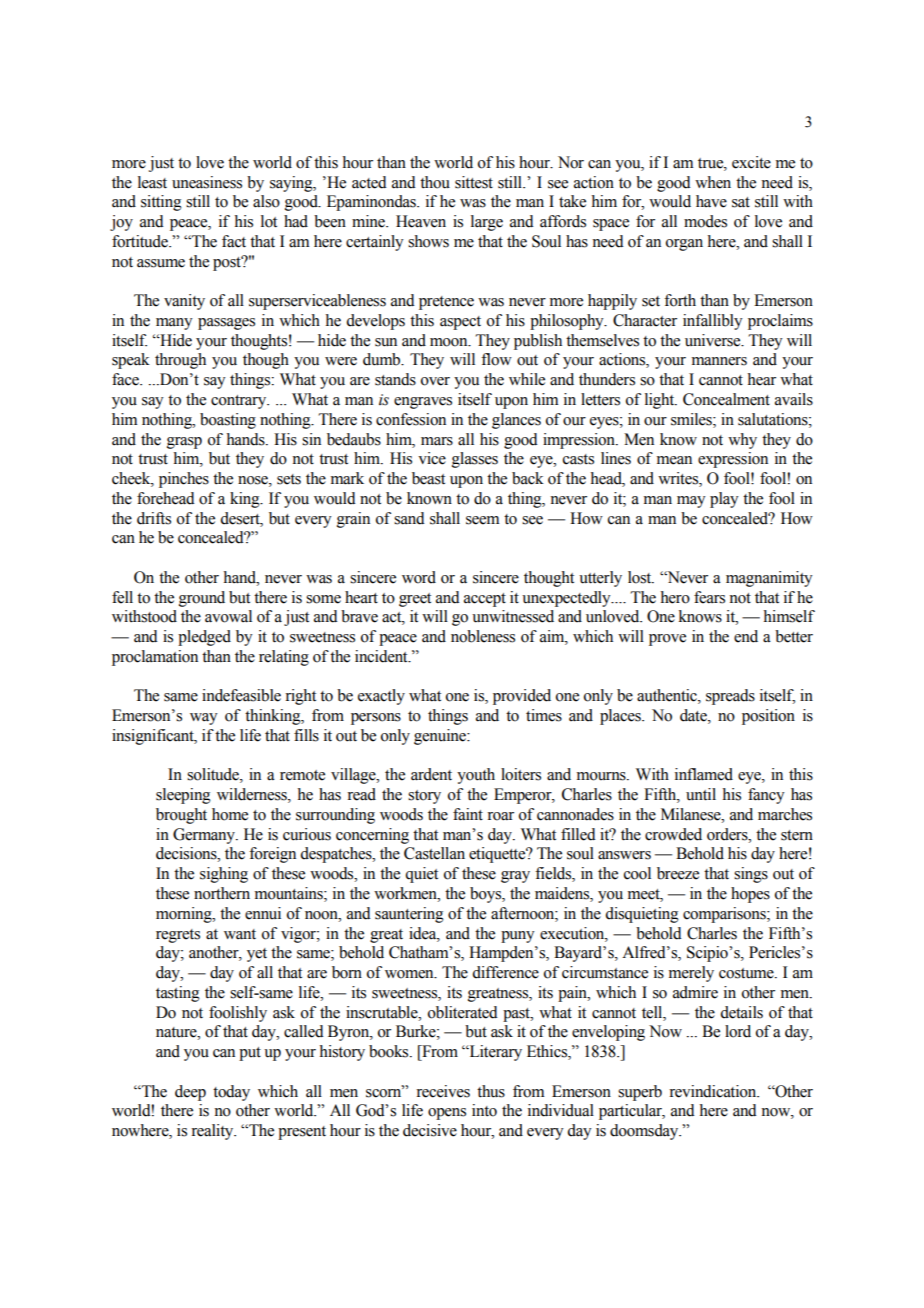 This screenshot has width=924, height=1308. I want to click on accept, so click(485, 600).
